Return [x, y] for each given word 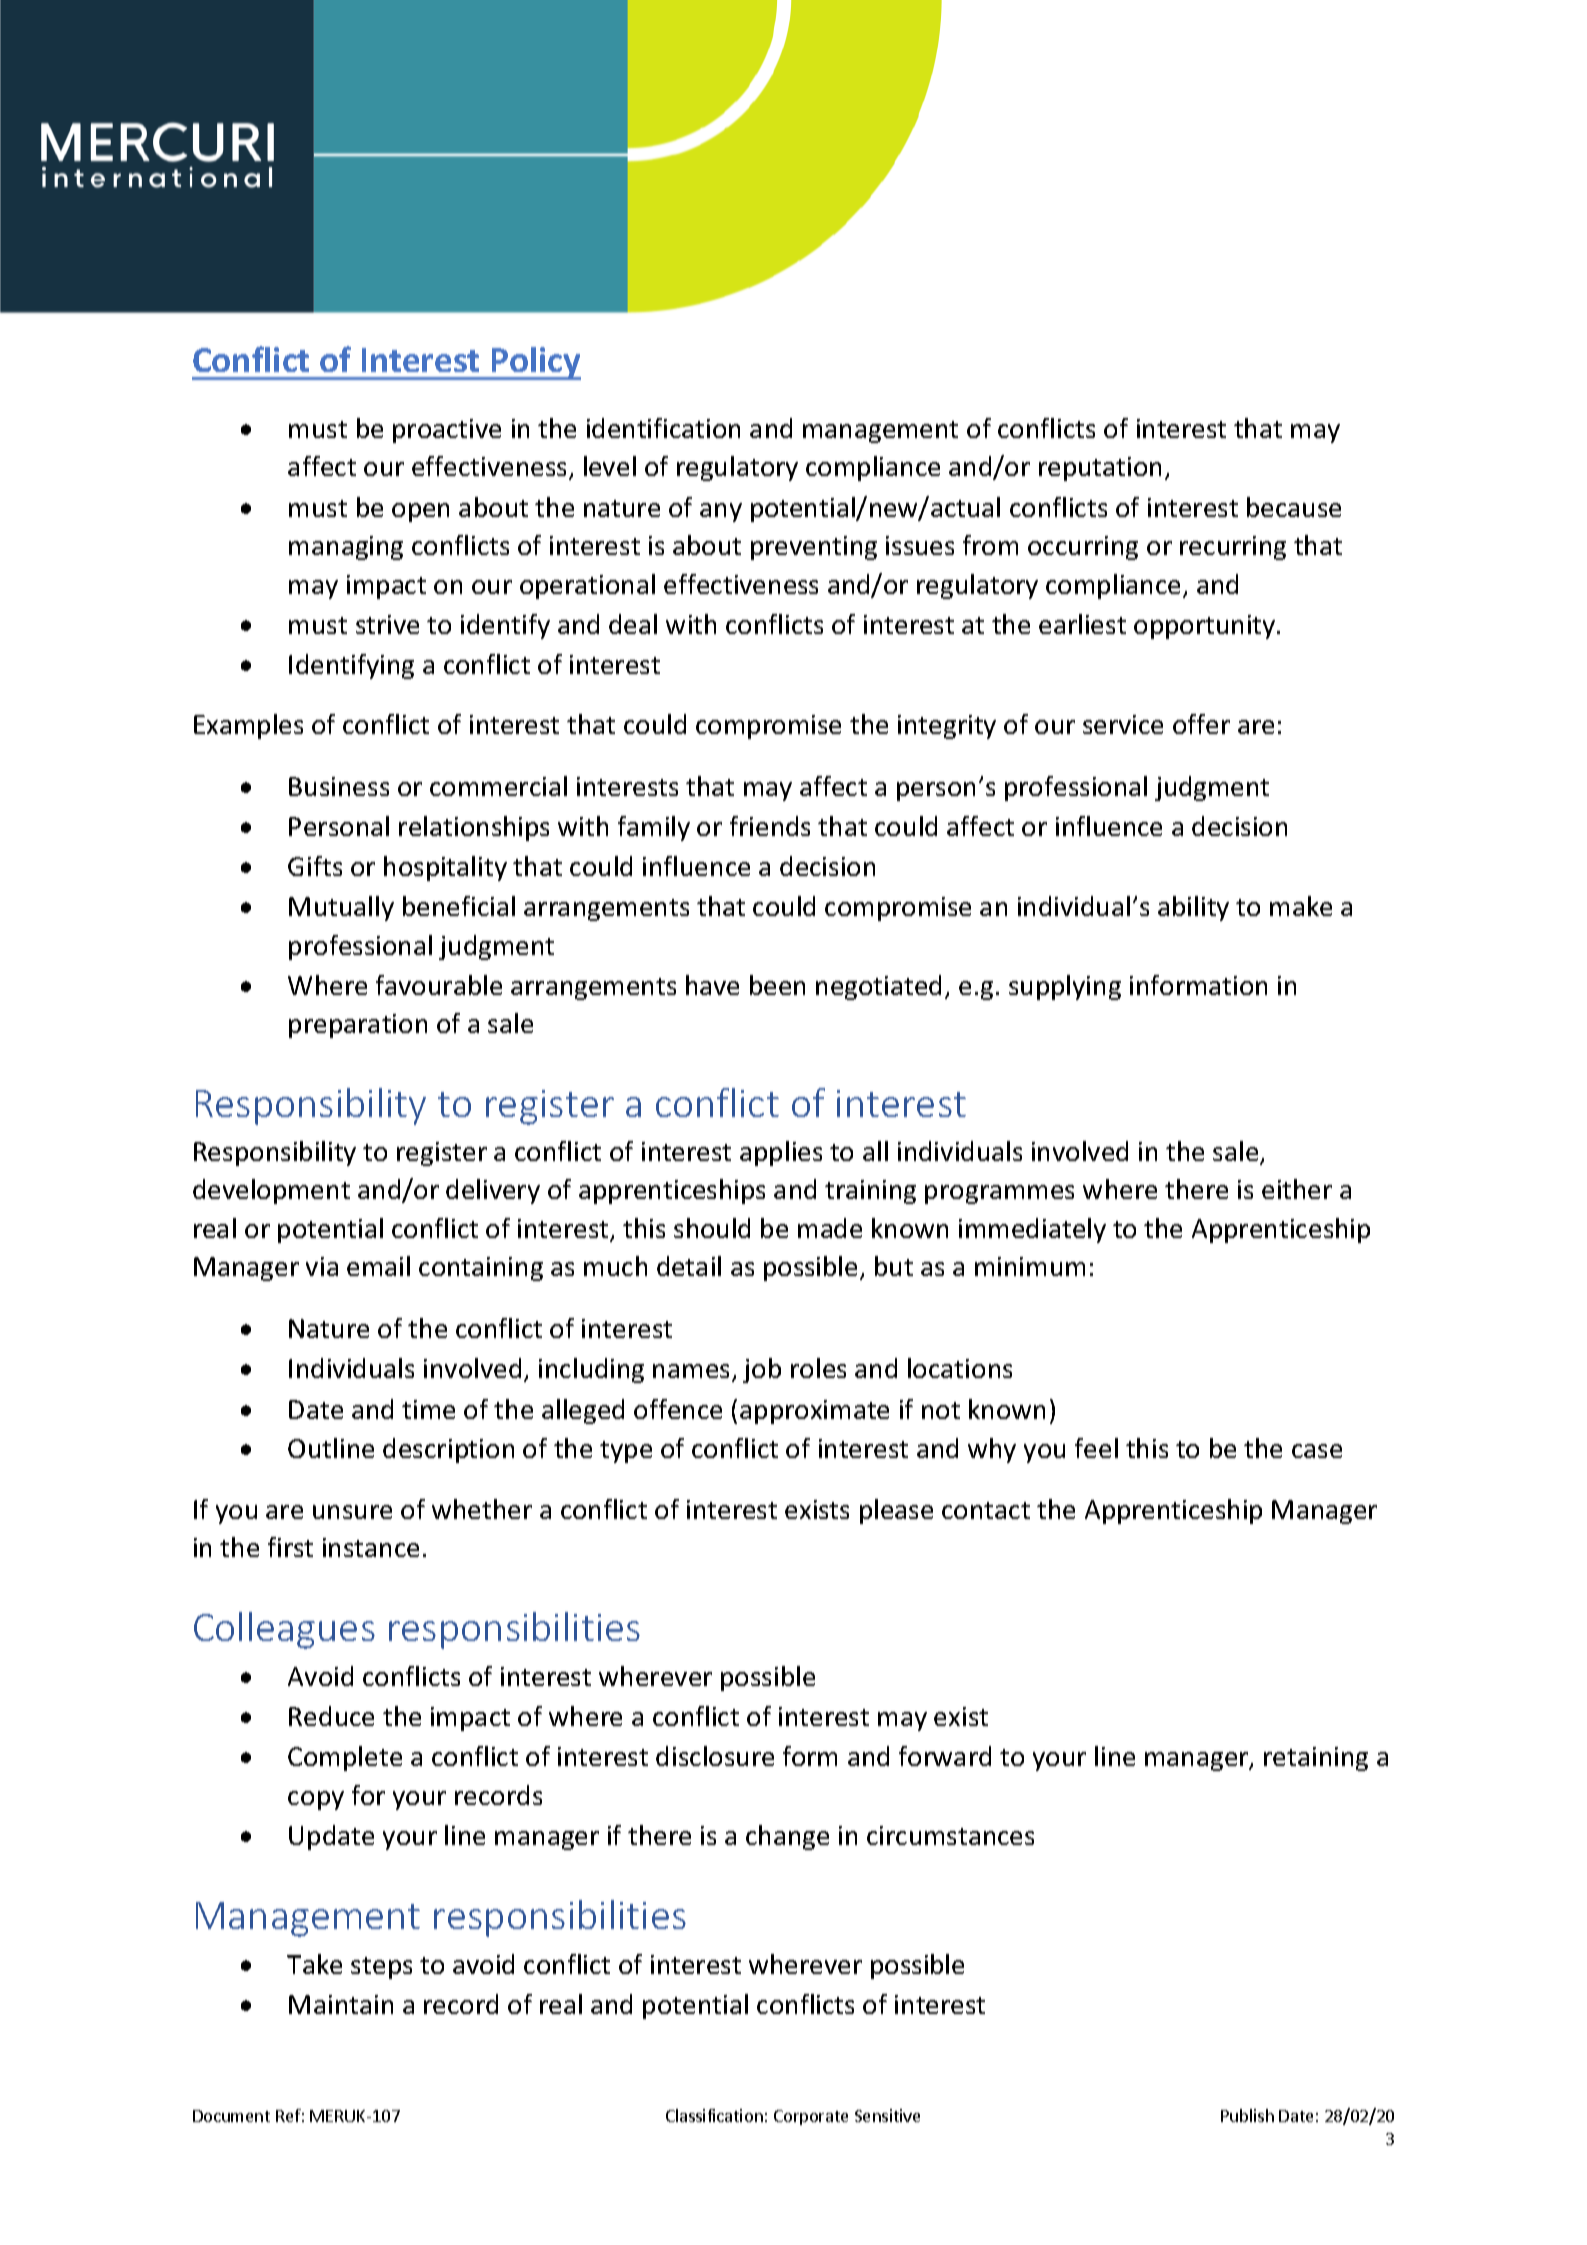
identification [663, 428]
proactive [447, 431]
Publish [1247, 2115]
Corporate [811, 2117]
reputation [1100, 469]
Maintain [341, 2004]
